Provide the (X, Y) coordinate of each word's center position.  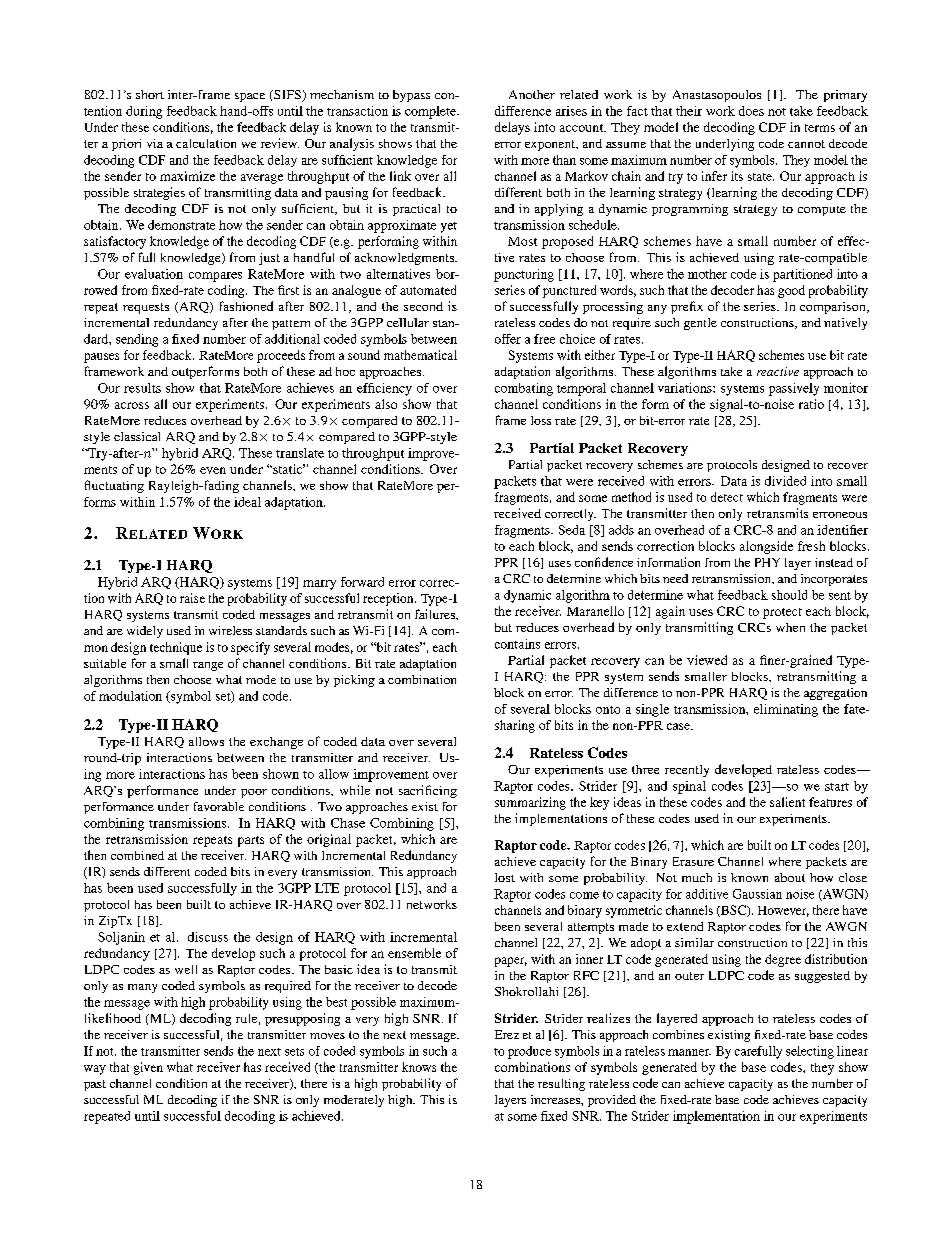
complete (431, 112)
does (751, 111)
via (155, 143)
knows (419, 1067)
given (148, 1068)
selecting (810, 1052)
